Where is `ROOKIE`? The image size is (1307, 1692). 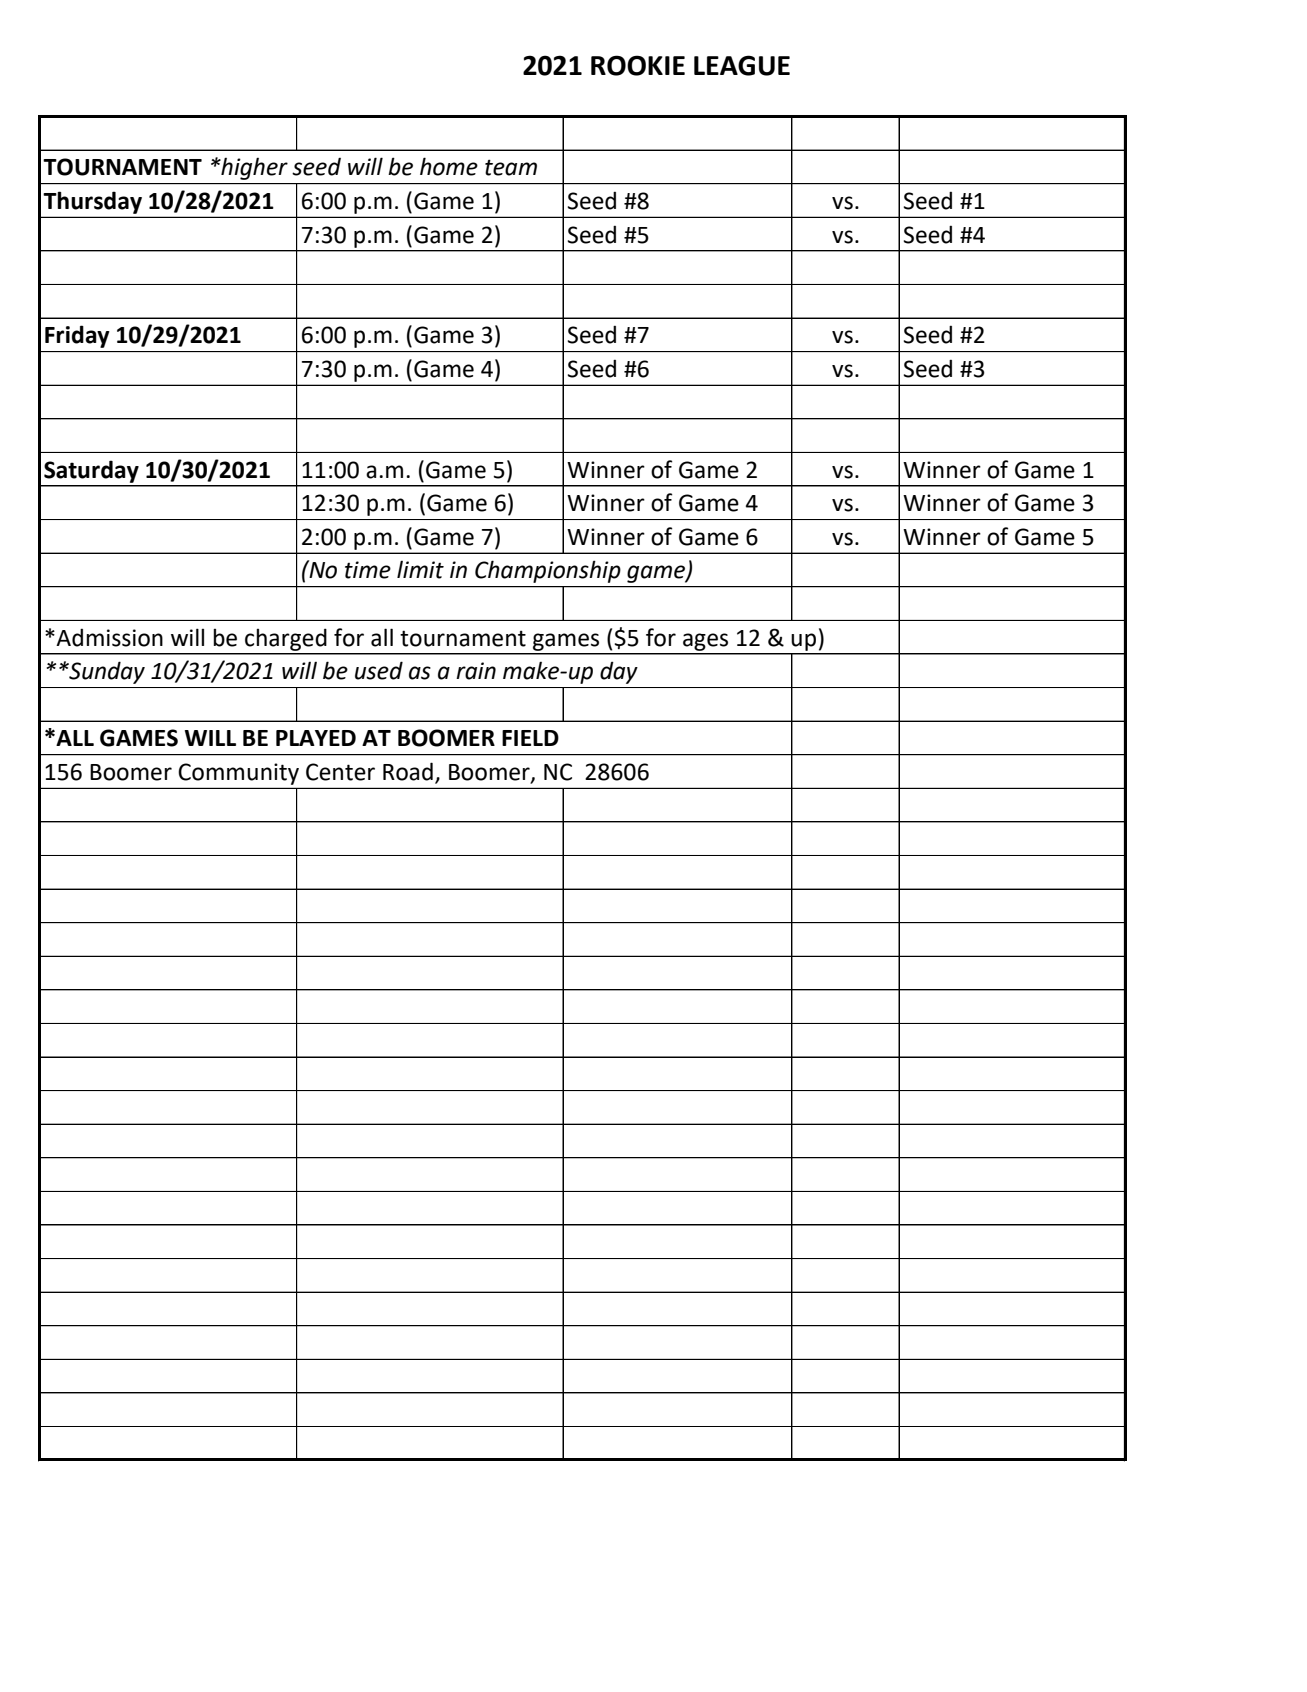 ROOKIE is located at coordinates (638, 65).
